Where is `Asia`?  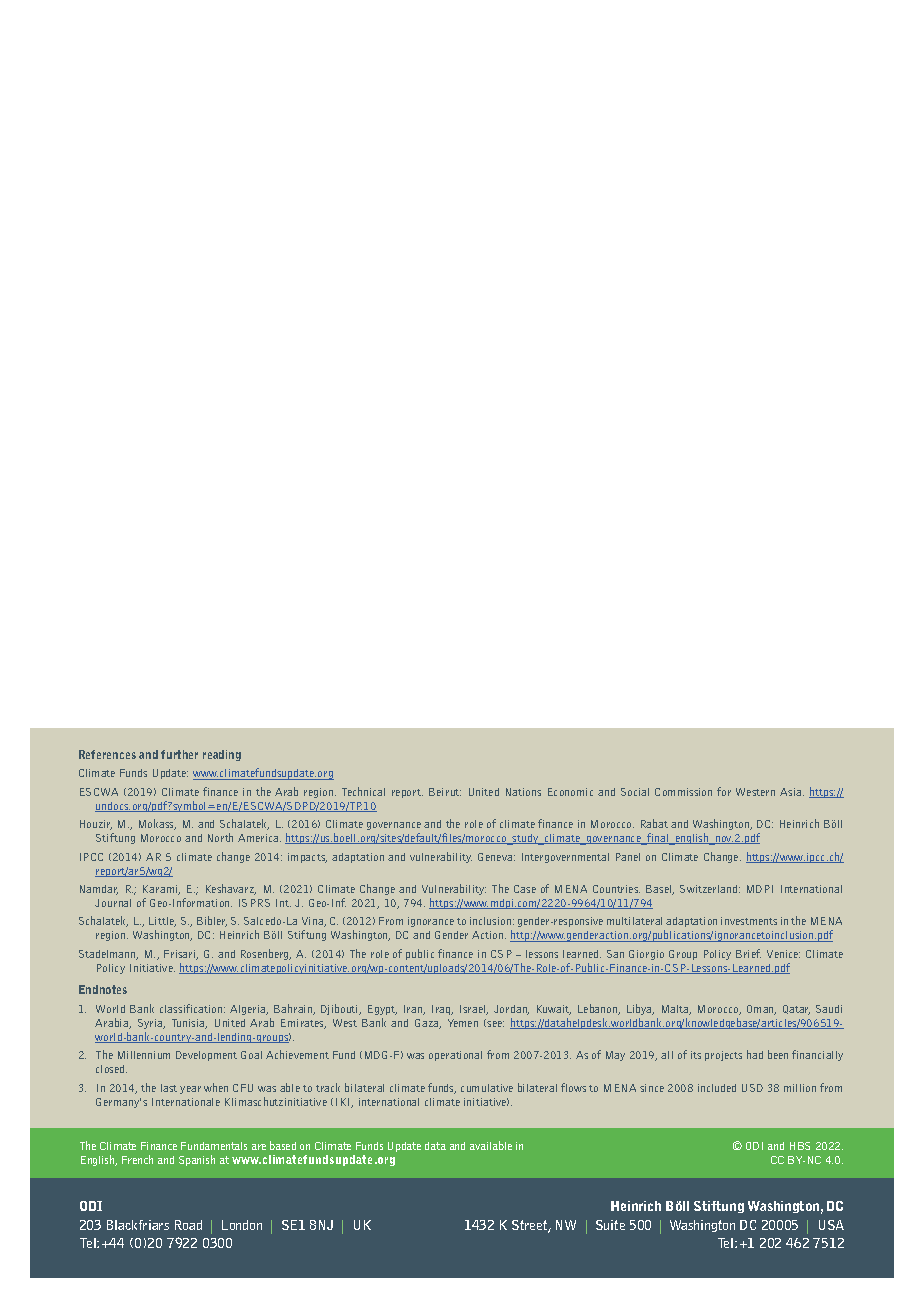 Asia is located at coordinates (792, 792).
